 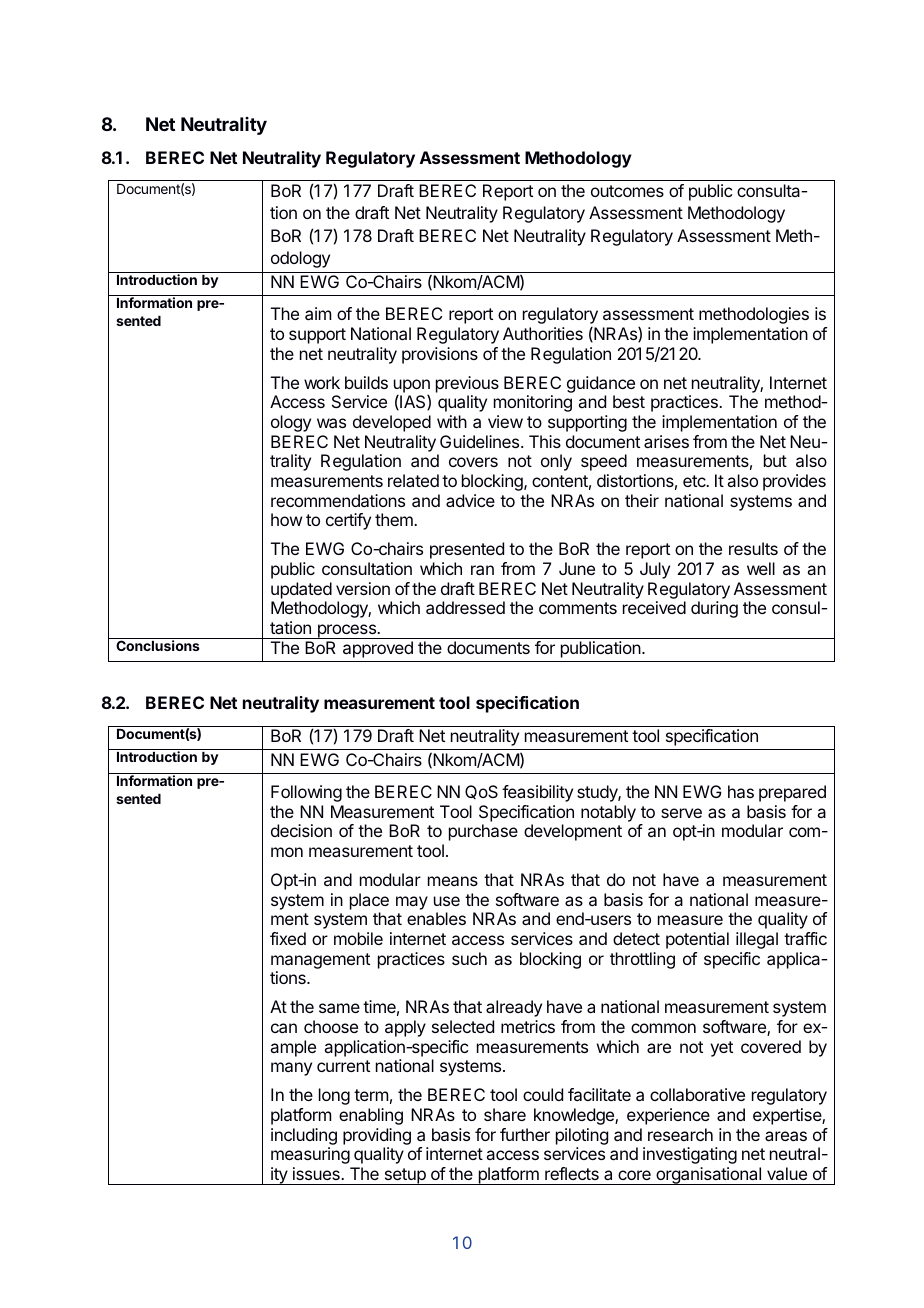 What do you see at coordinates (465, 607) in the screenshot?
I see `addressed` at bounding box center [465, 607].
